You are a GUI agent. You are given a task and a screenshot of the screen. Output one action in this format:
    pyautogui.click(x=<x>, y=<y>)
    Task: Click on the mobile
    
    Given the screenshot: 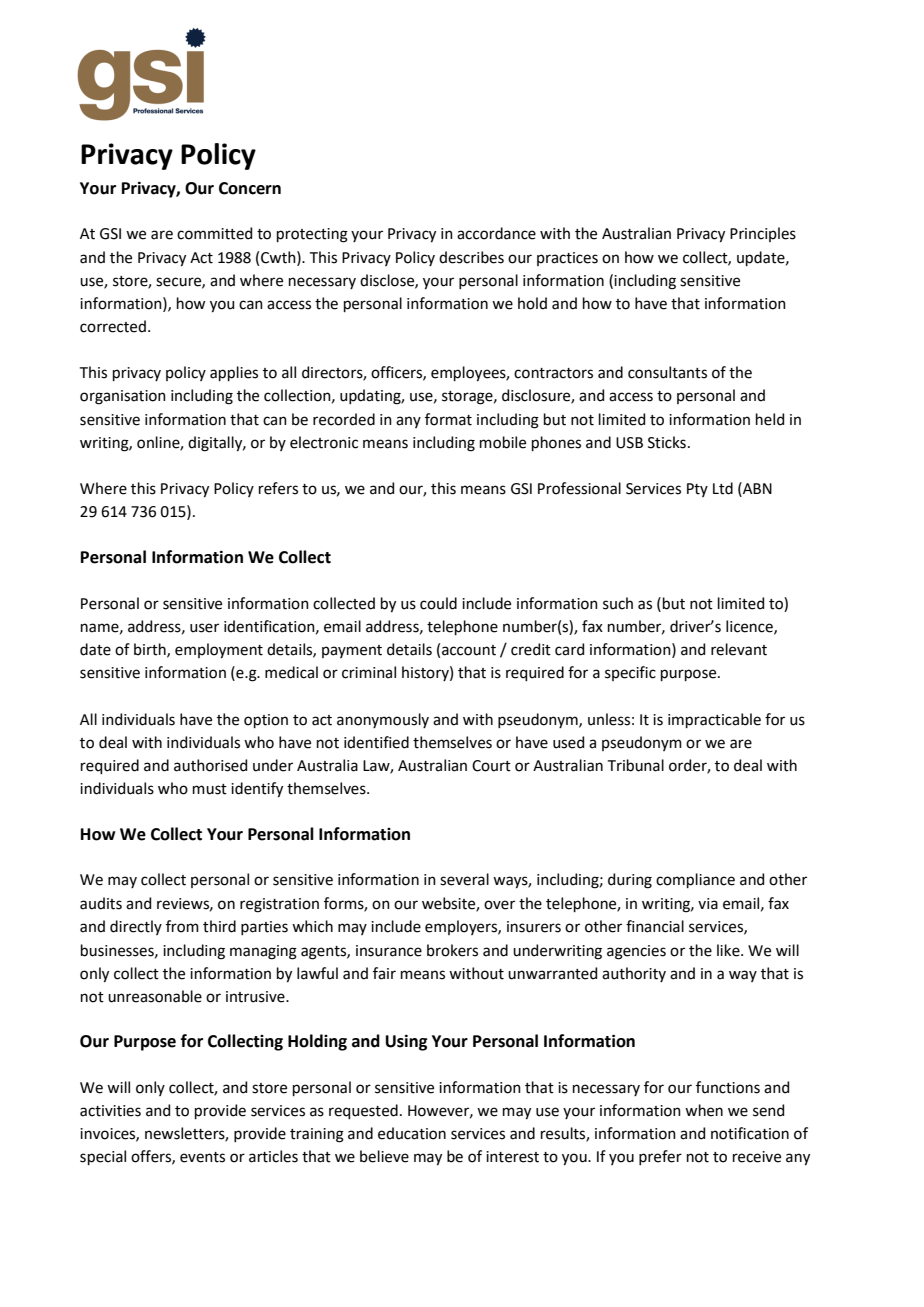 What is the action you would take?
    pyautogui.click(x=503, y=442)
